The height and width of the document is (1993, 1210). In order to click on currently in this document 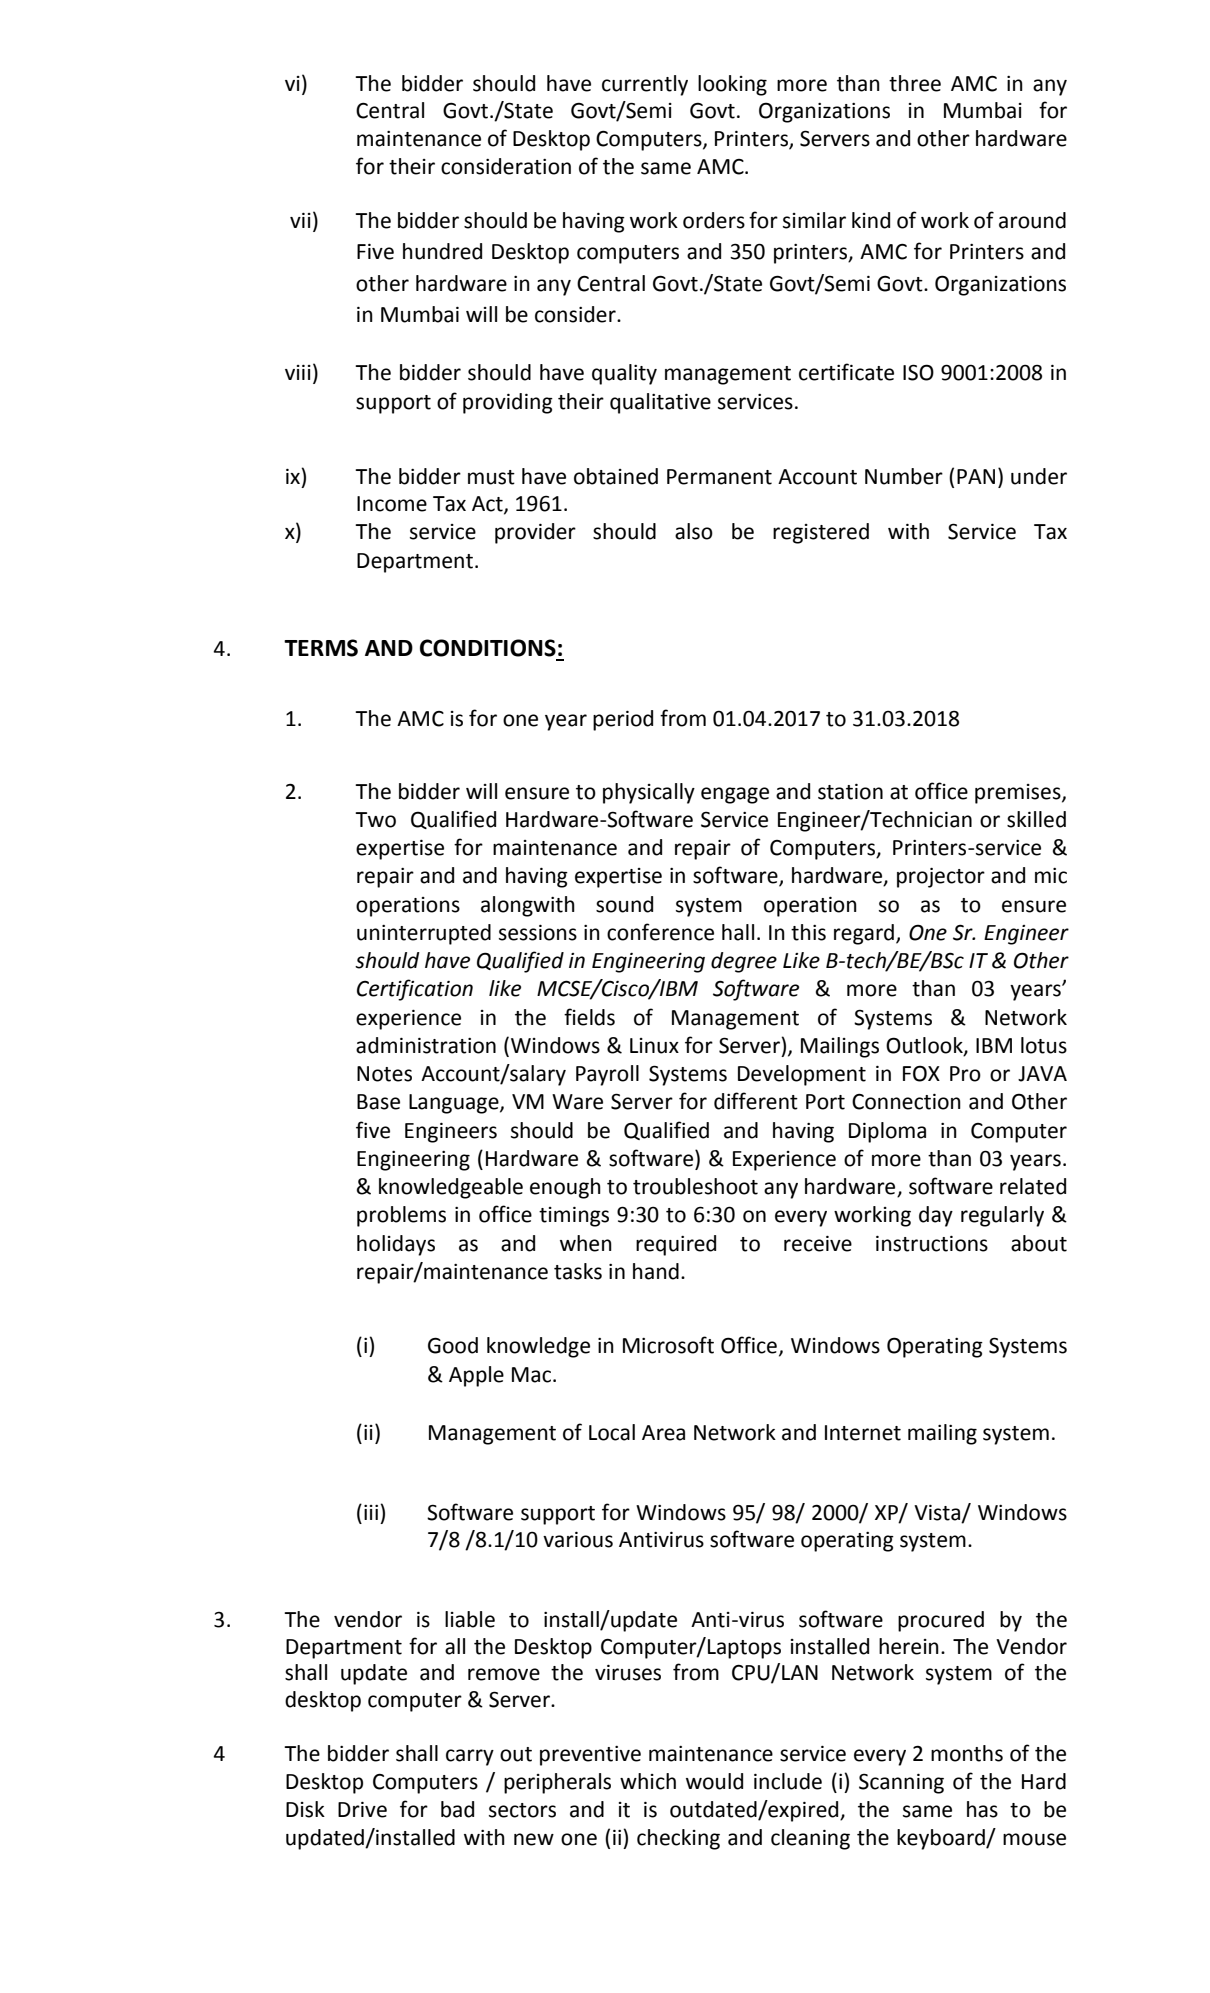, I will do `click(645, 85)`.
